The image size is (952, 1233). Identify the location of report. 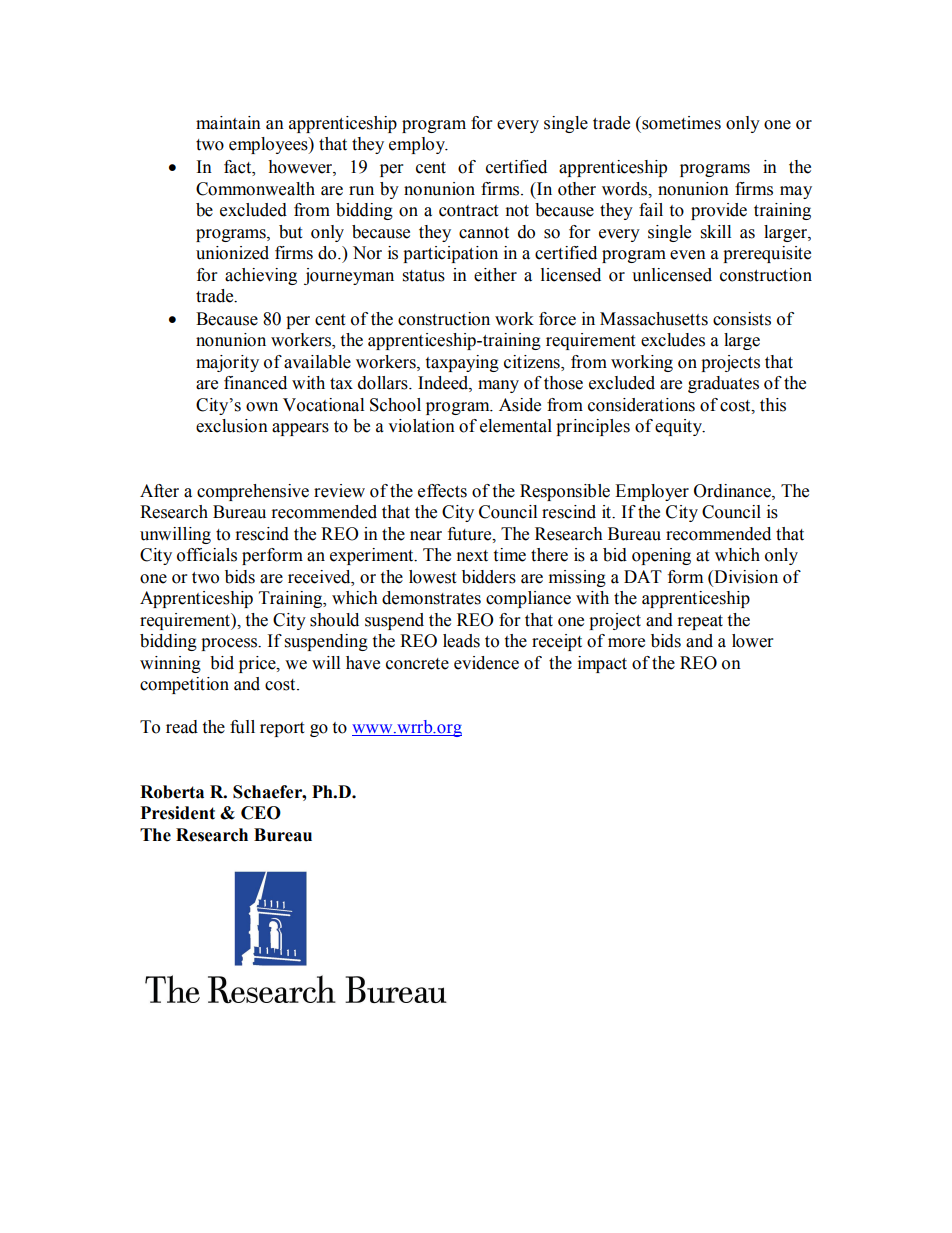
(282, 729).
